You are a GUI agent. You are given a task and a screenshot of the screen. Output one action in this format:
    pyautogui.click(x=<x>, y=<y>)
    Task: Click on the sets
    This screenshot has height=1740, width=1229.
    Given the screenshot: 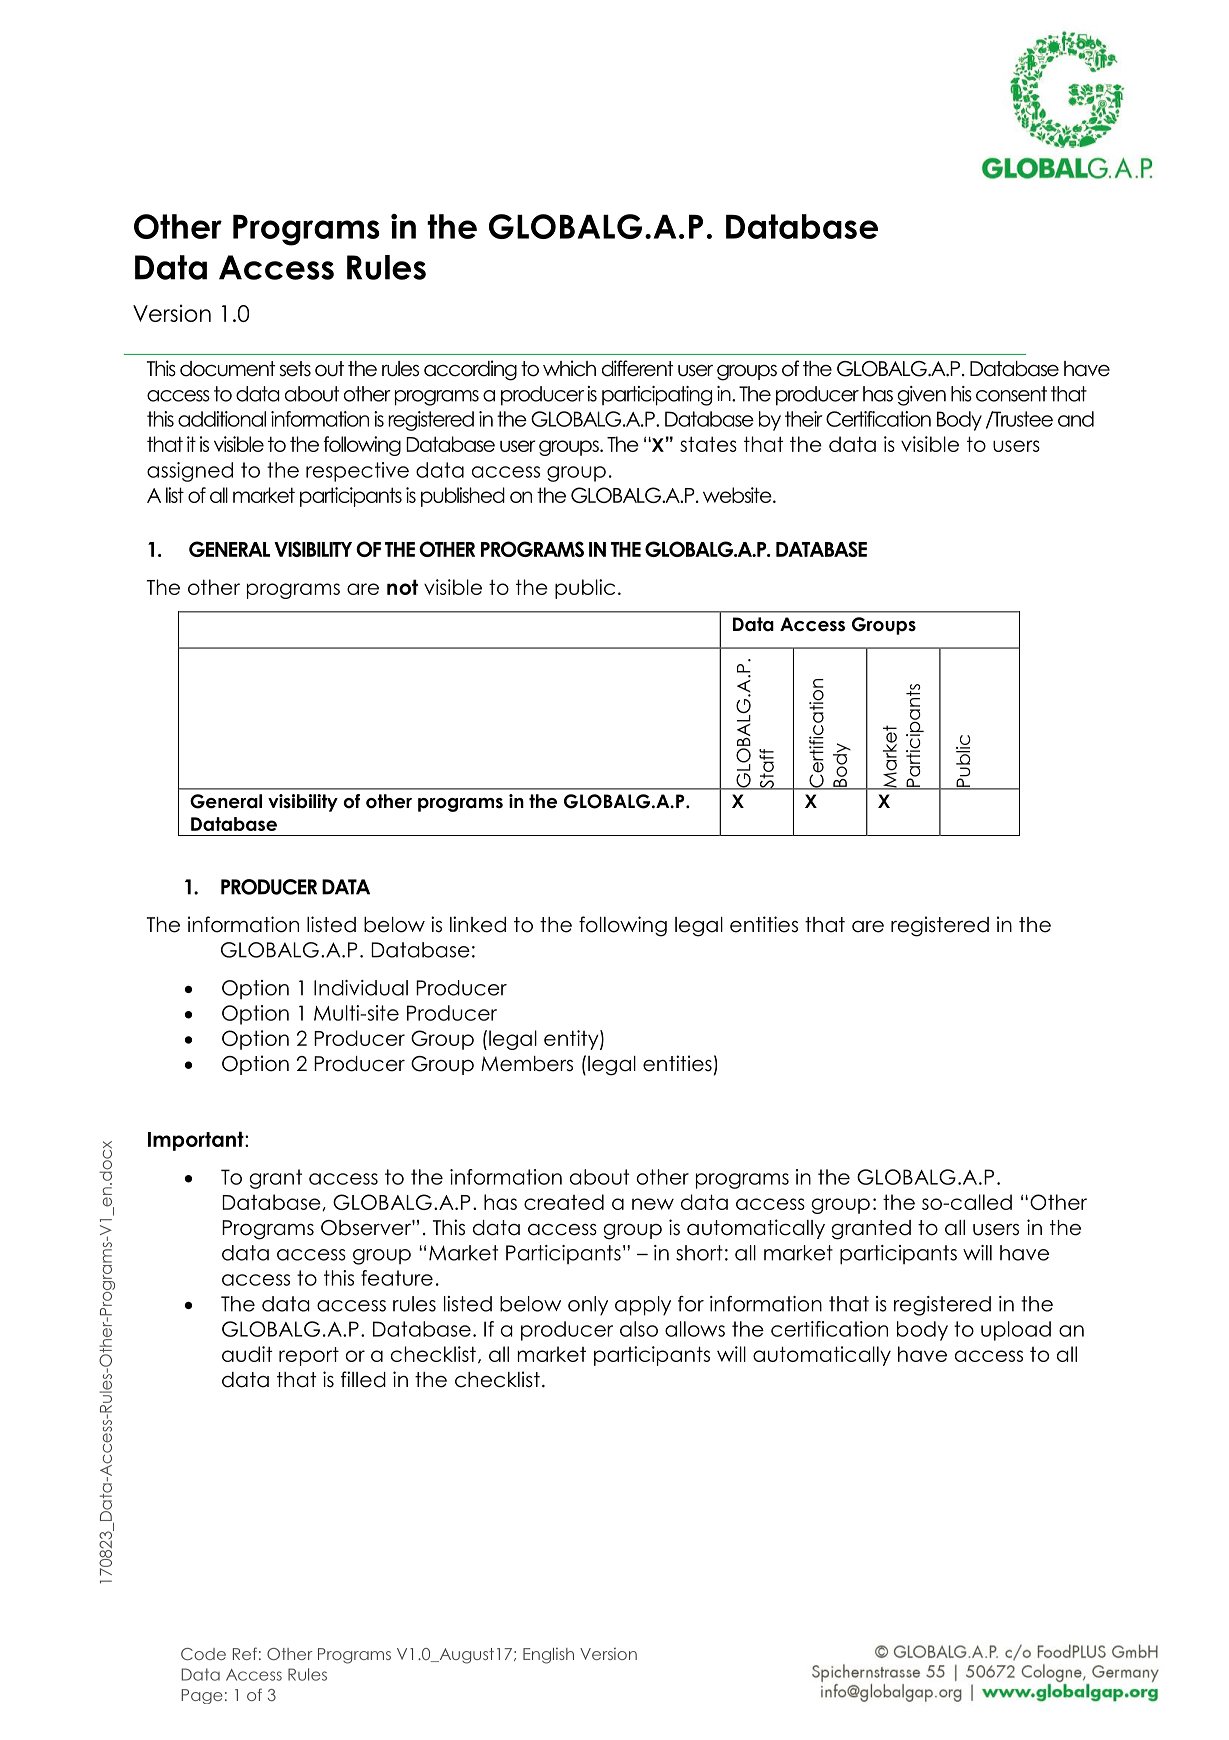 What is the action you would take?
    pyautogui.click(x=295, y=369)
